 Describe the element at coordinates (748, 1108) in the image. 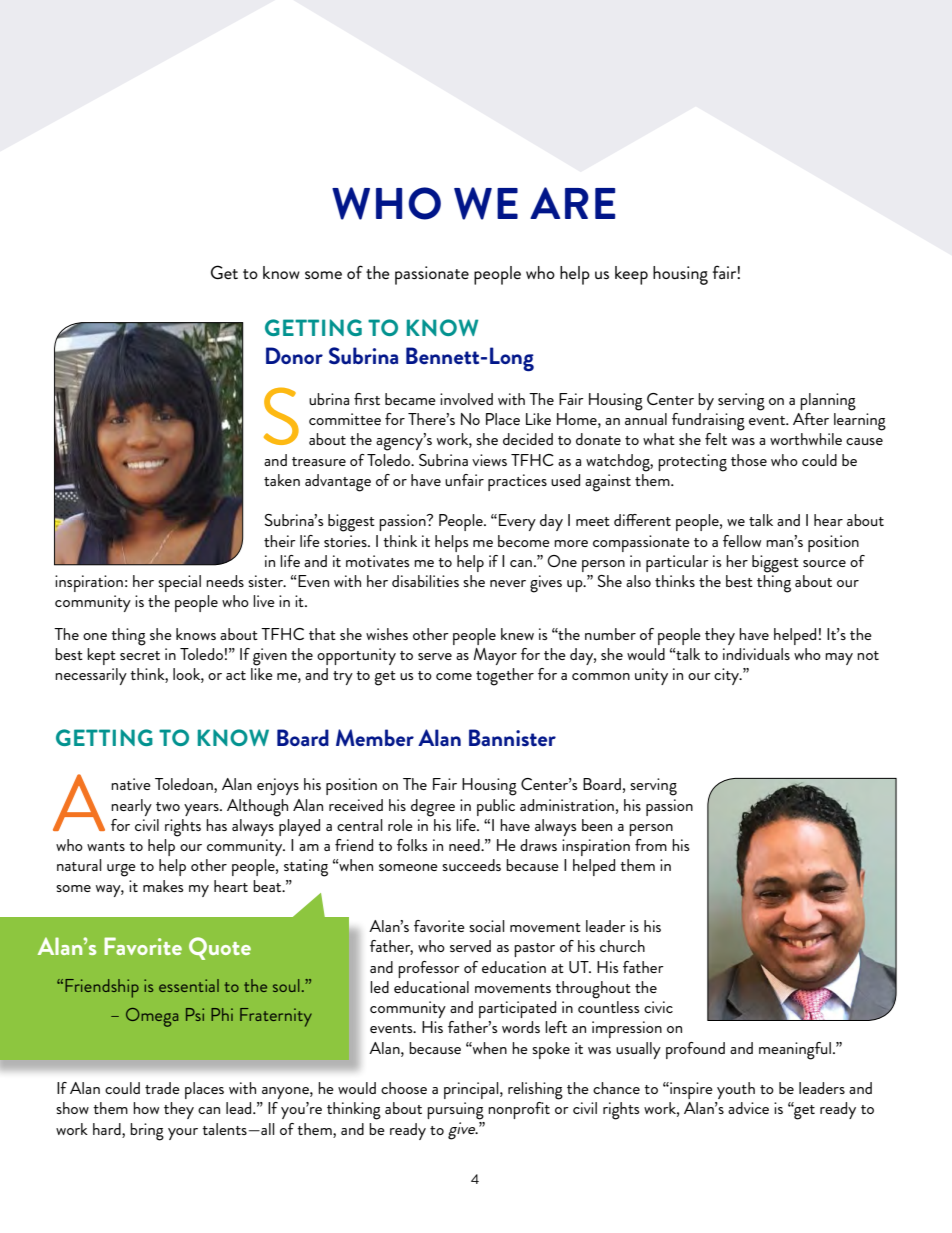

I see `advice` at that location.
